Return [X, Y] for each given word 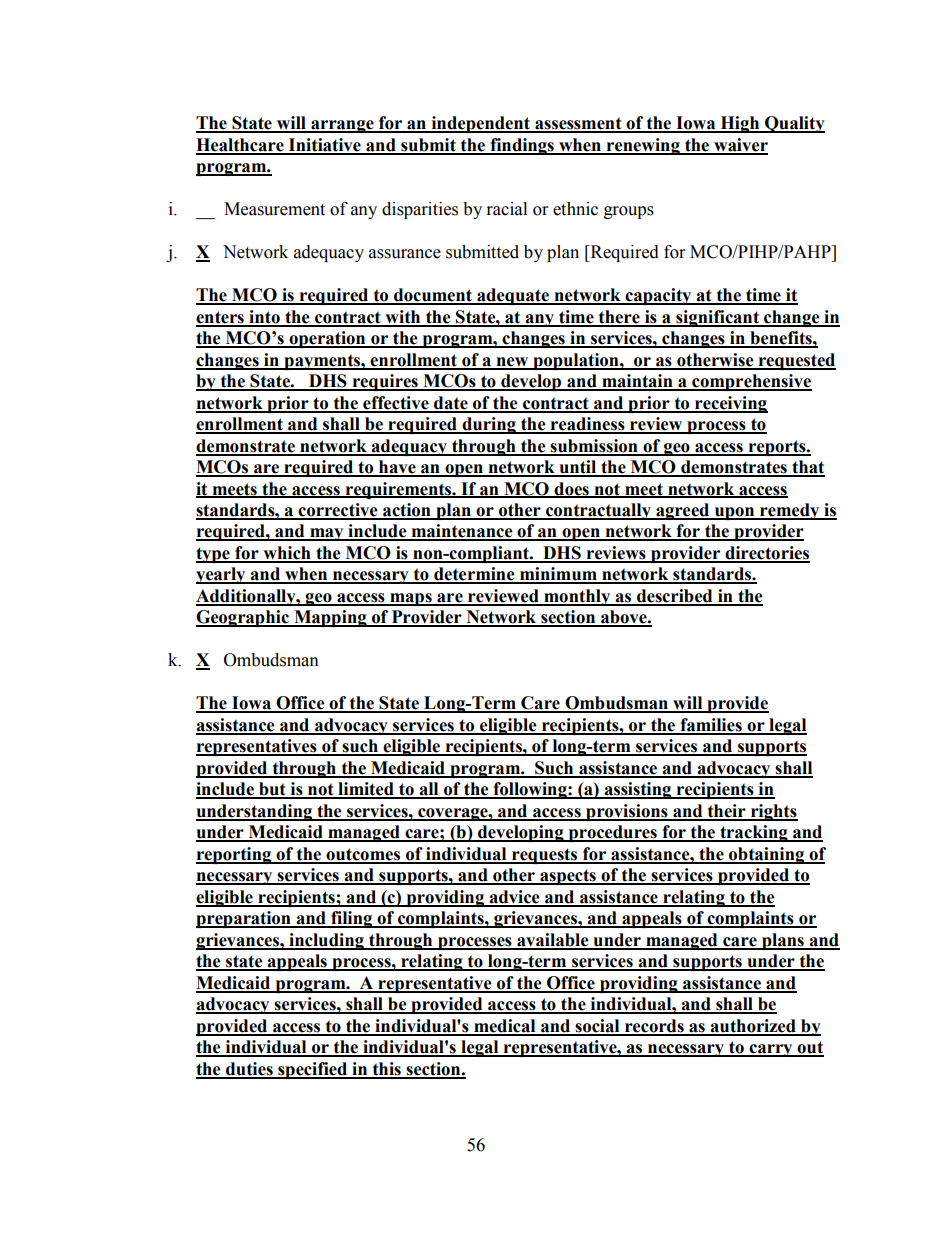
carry [771, 1050]
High [740, 124]
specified [313, 1070]
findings [522, 146]
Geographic [243, 618]
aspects [568, 877]
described [675, 597]
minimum [558, 575]
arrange [342, 126]
